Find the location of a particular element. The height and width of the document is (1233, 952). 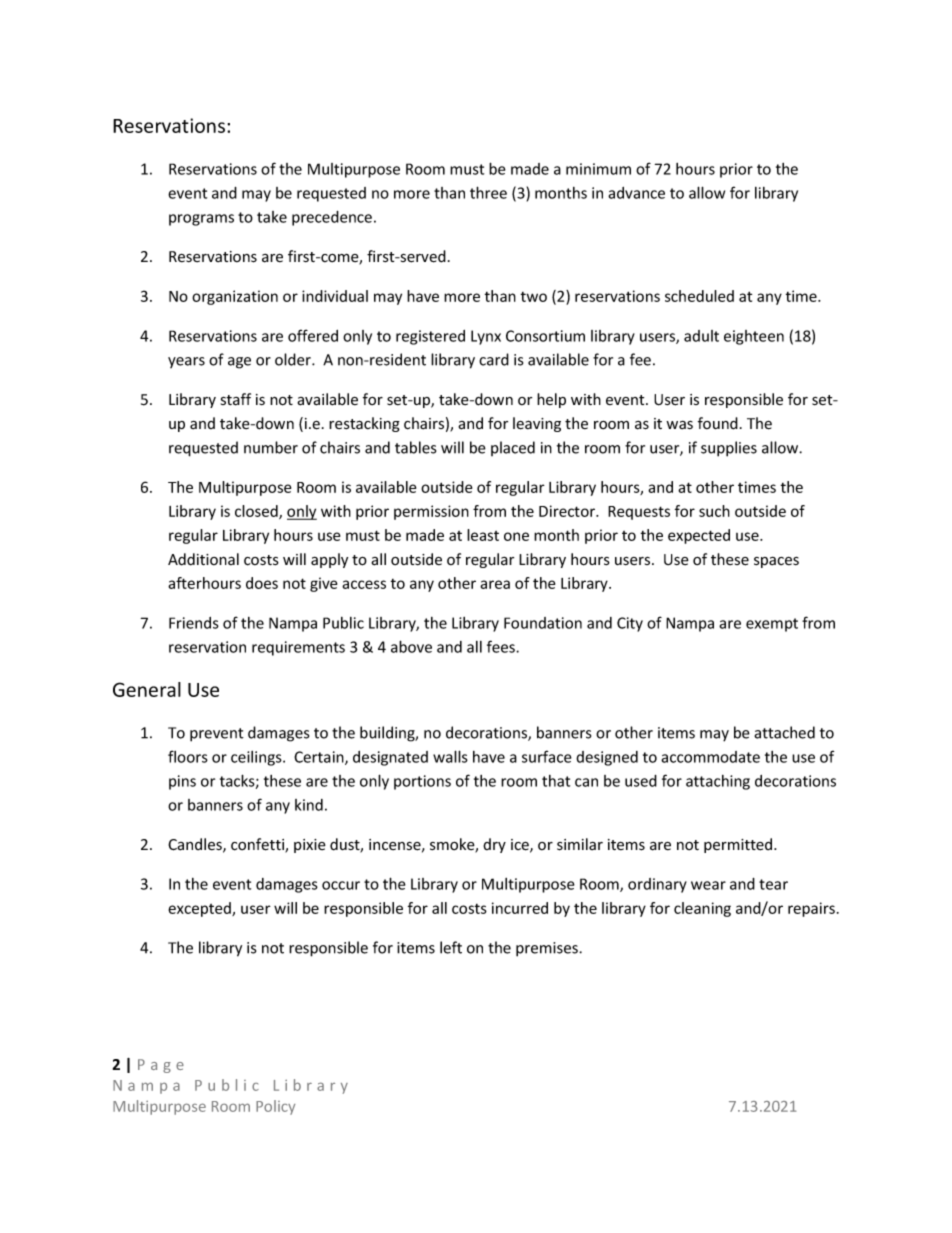

least is located at coordinates (483, 535).
